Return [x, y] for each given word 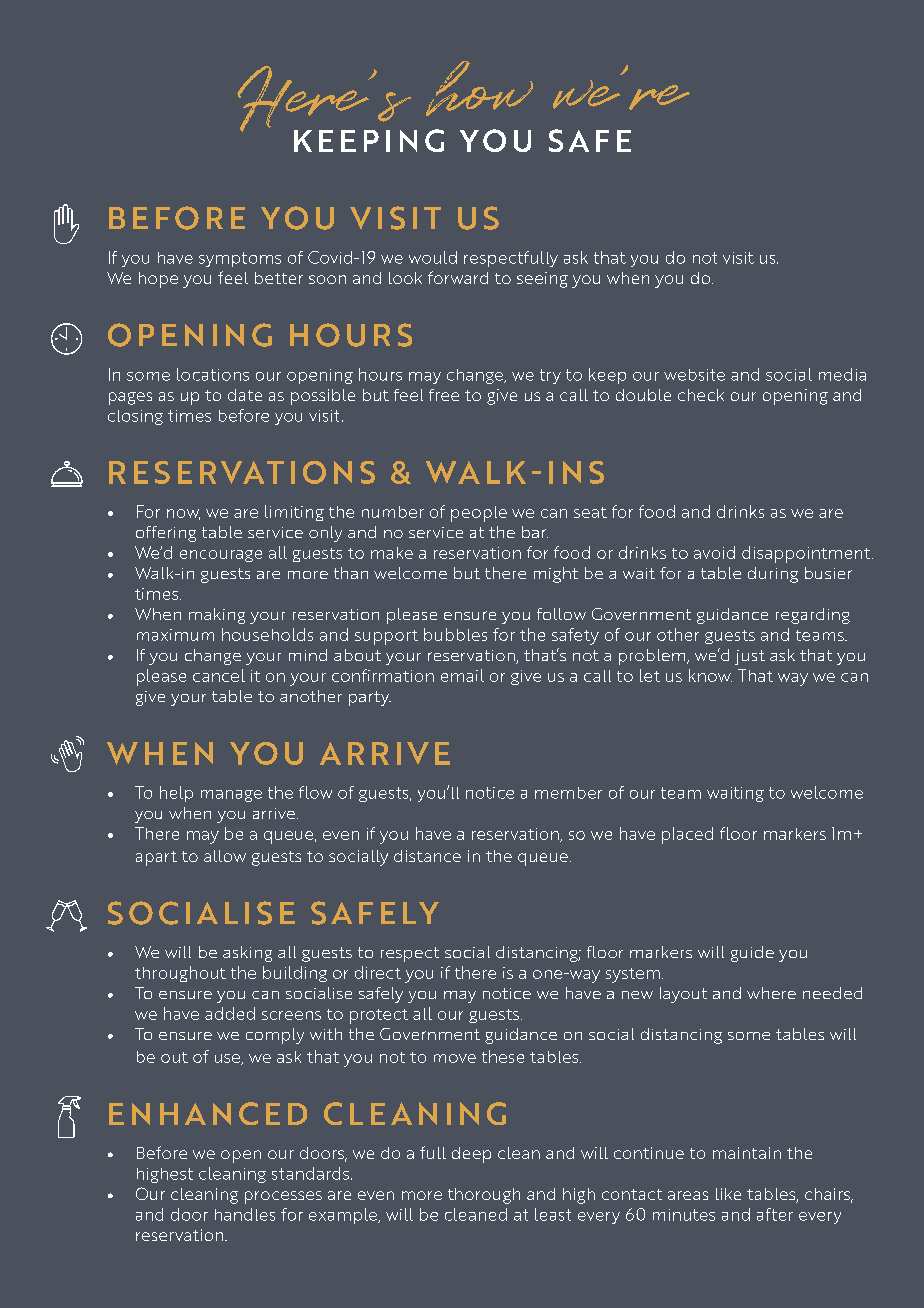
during [773, 575]
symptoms [240, 259]
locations [213, 374]
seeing [542, 280]
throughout [180, 974]
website [694, 375]
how [479, 88]
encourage [221, 556]
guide [752, 954]
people [479, 514]
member [568, 793]
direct [378, 972]
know [710, 675]
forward [458, 277]
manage [231, 796]
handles [245, 1214]
